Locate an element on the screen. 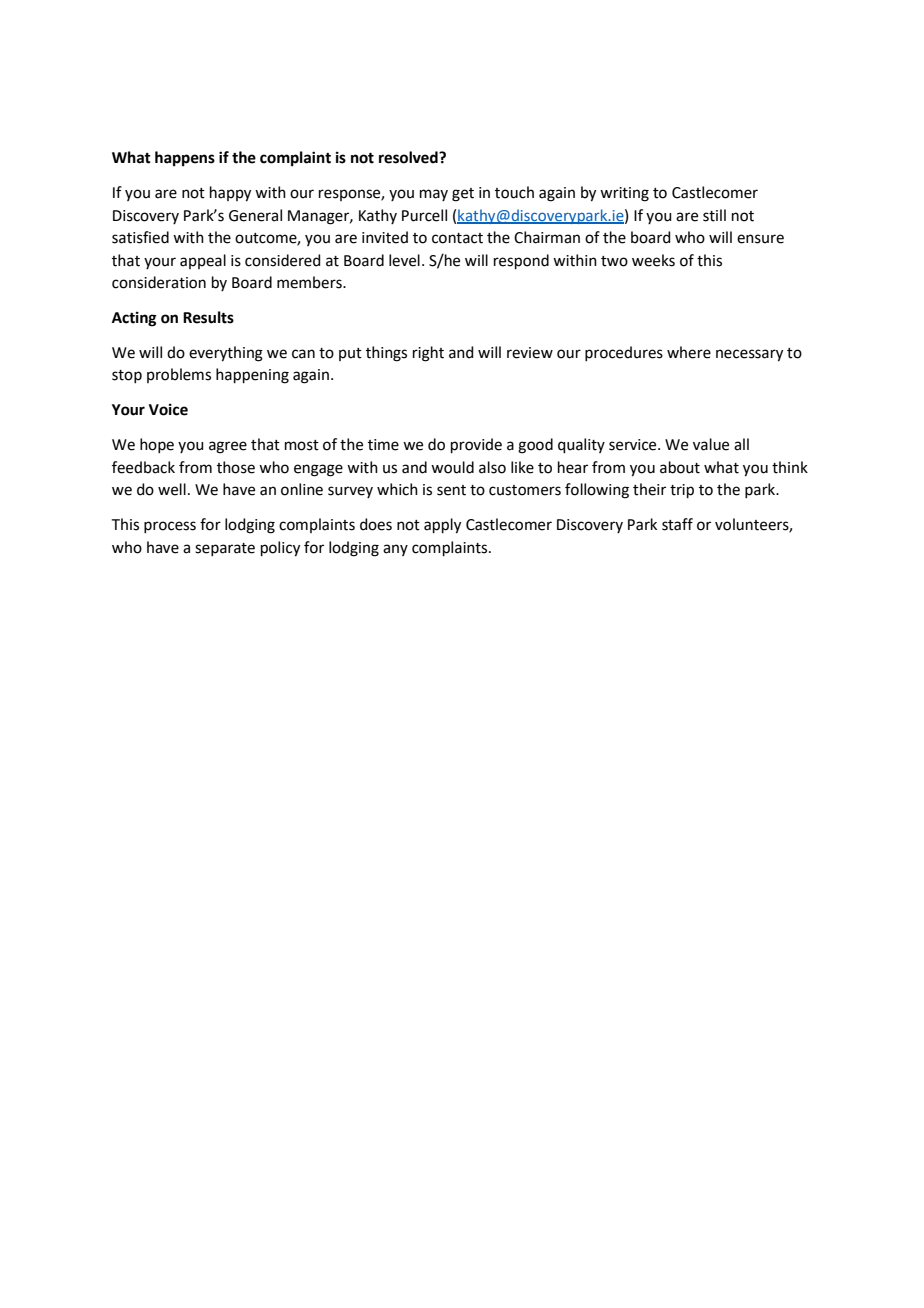  happens is located at coordinates (185, 159).
